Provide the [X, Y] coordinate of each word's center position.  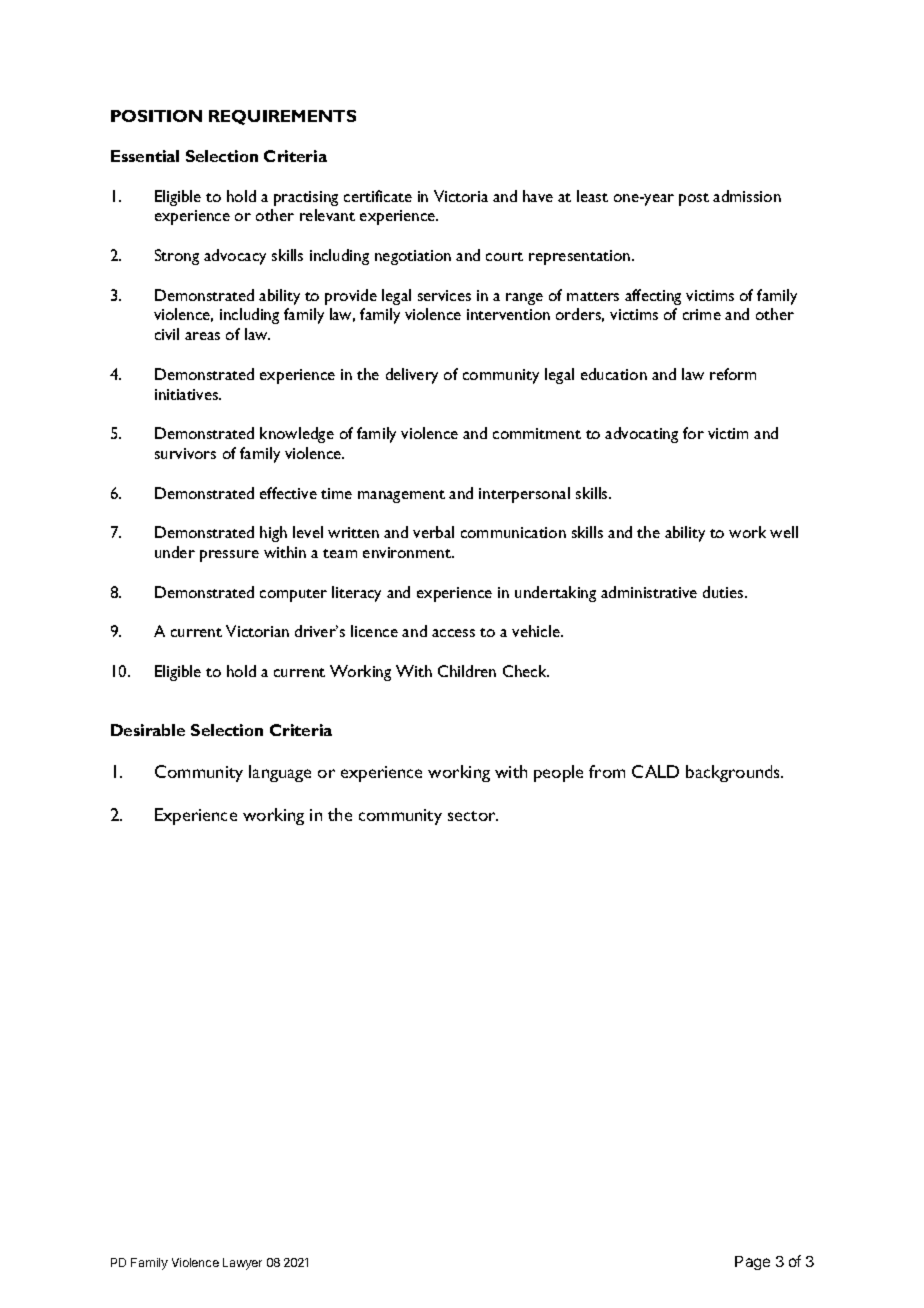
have [538, 196]
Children [467, 671]
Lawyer [242, 1264]
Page [752, 1263]
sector [473, 816]
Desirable [148, 730]
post [694, 199]
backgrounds [734, 773]
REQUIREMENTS [282, 117]
